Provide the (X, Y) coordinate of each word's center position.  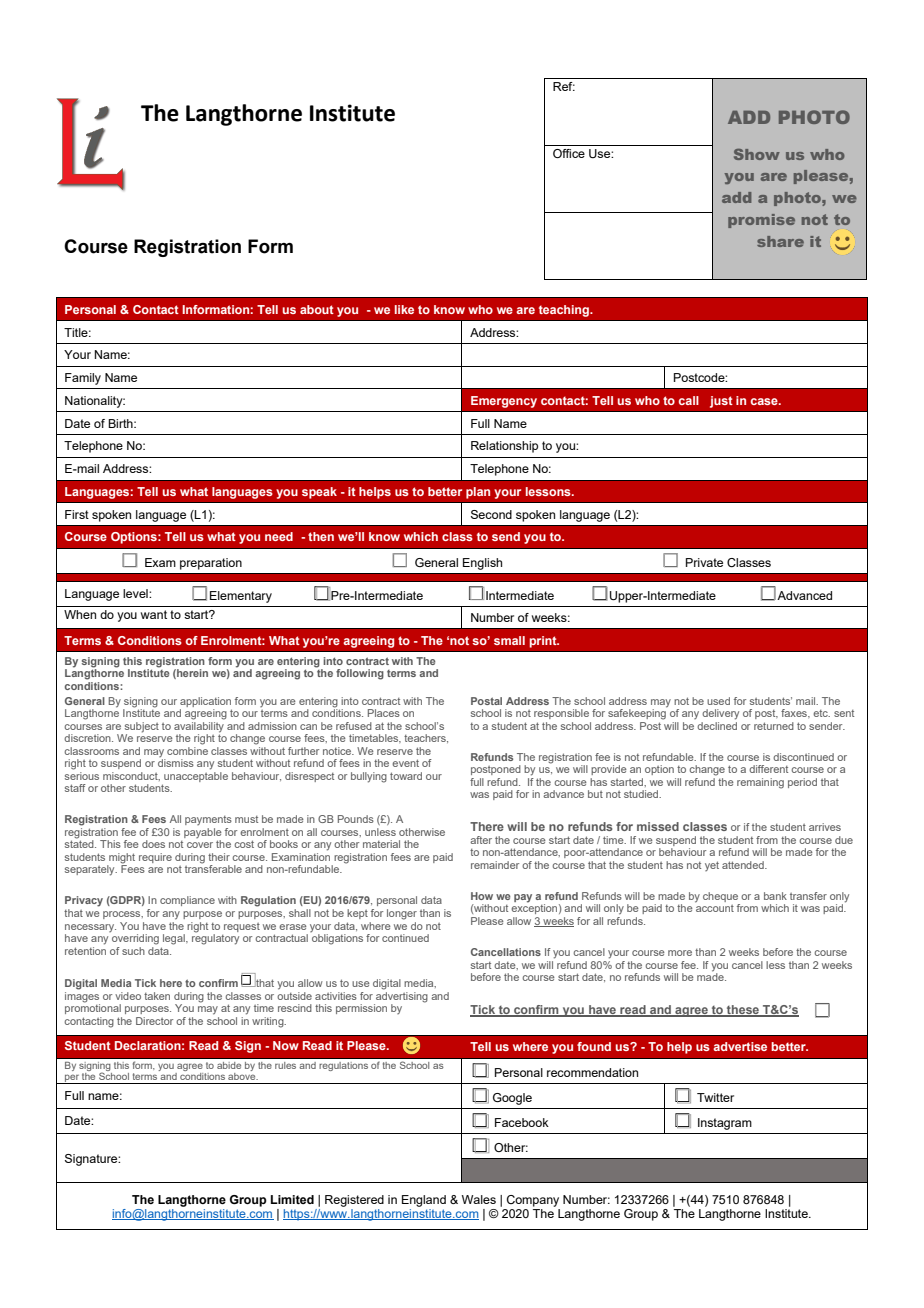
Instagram (725, 1124)
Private (704, 562)
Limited (292, 1199)
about (317, 309)
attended (744, 865)
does (153, 844)
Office (569, 153)
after (481, 840)
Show (757, 154)
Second (491, 514)
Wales (479, 1199)
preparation (211, 564)
